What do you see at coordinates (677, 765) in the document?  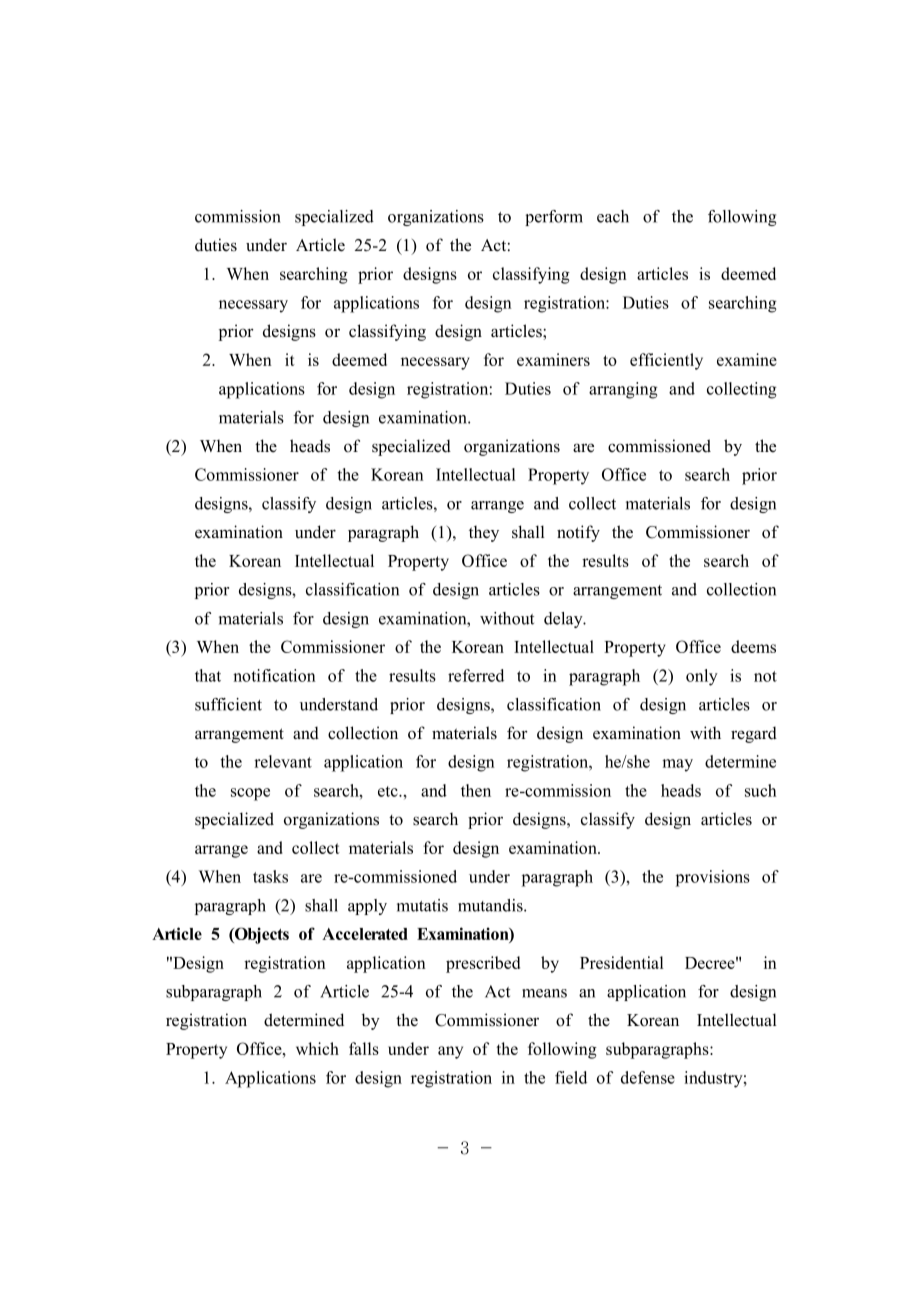 I see `may` at bounding box center [677, 765].
